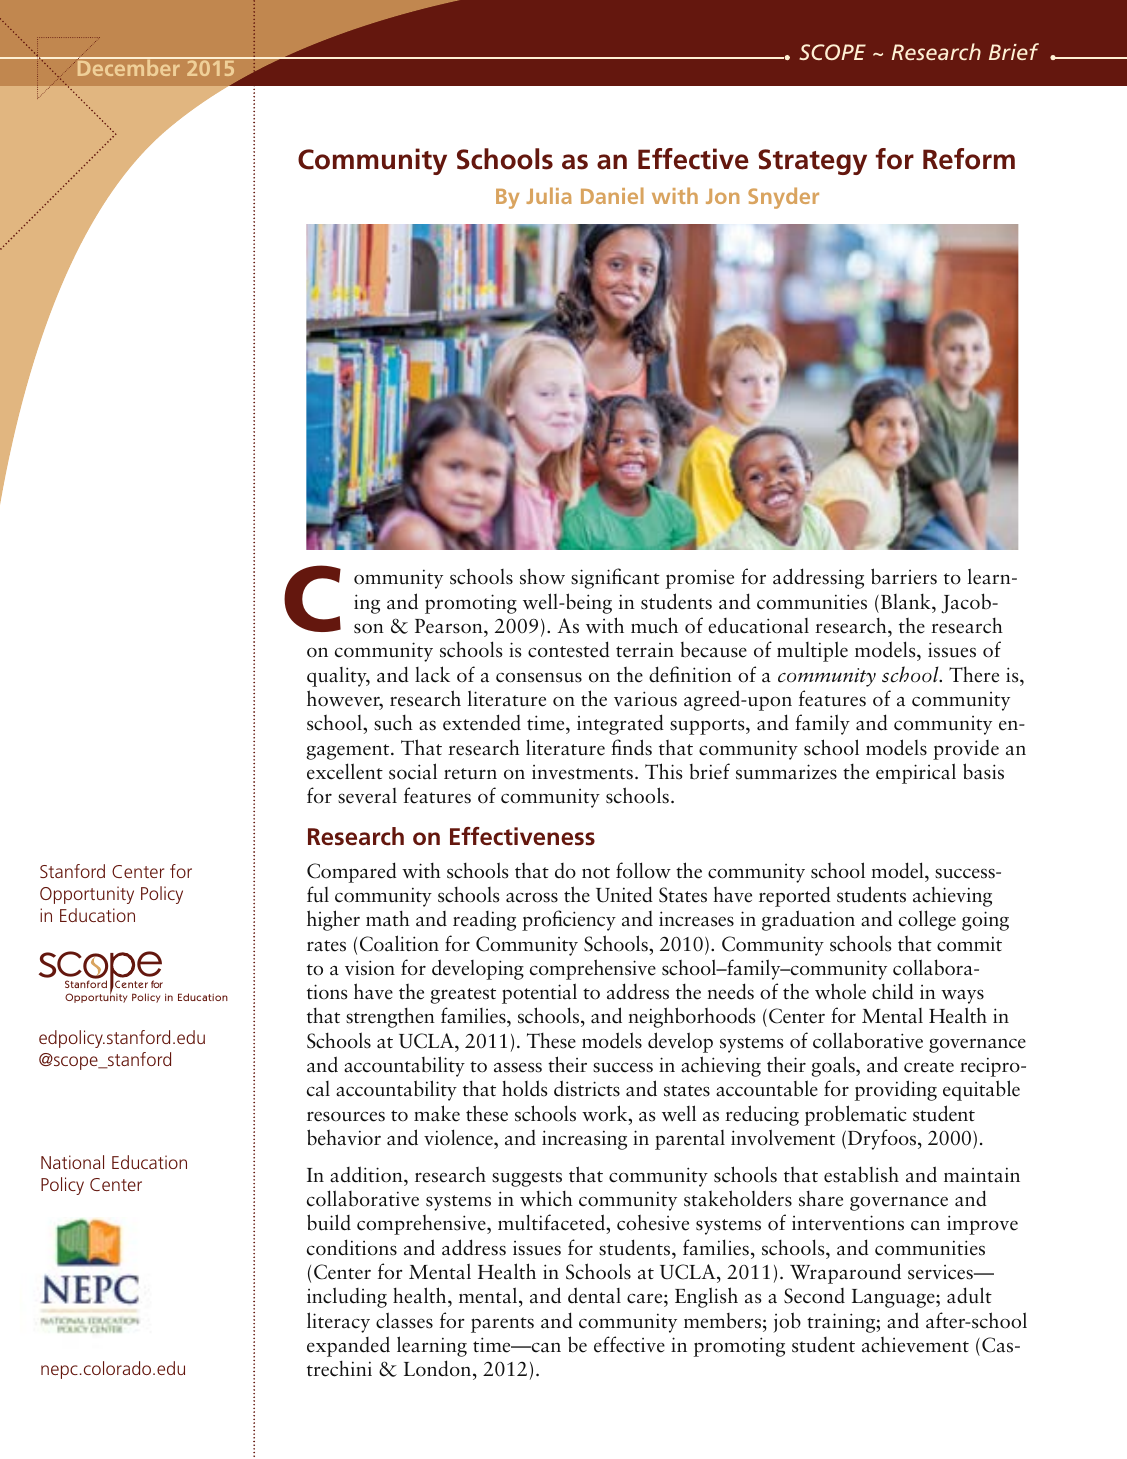 Image resolution: width=1127 pixels, height=1459 pixels. I want to click on Strategy, so click(812, 162).
